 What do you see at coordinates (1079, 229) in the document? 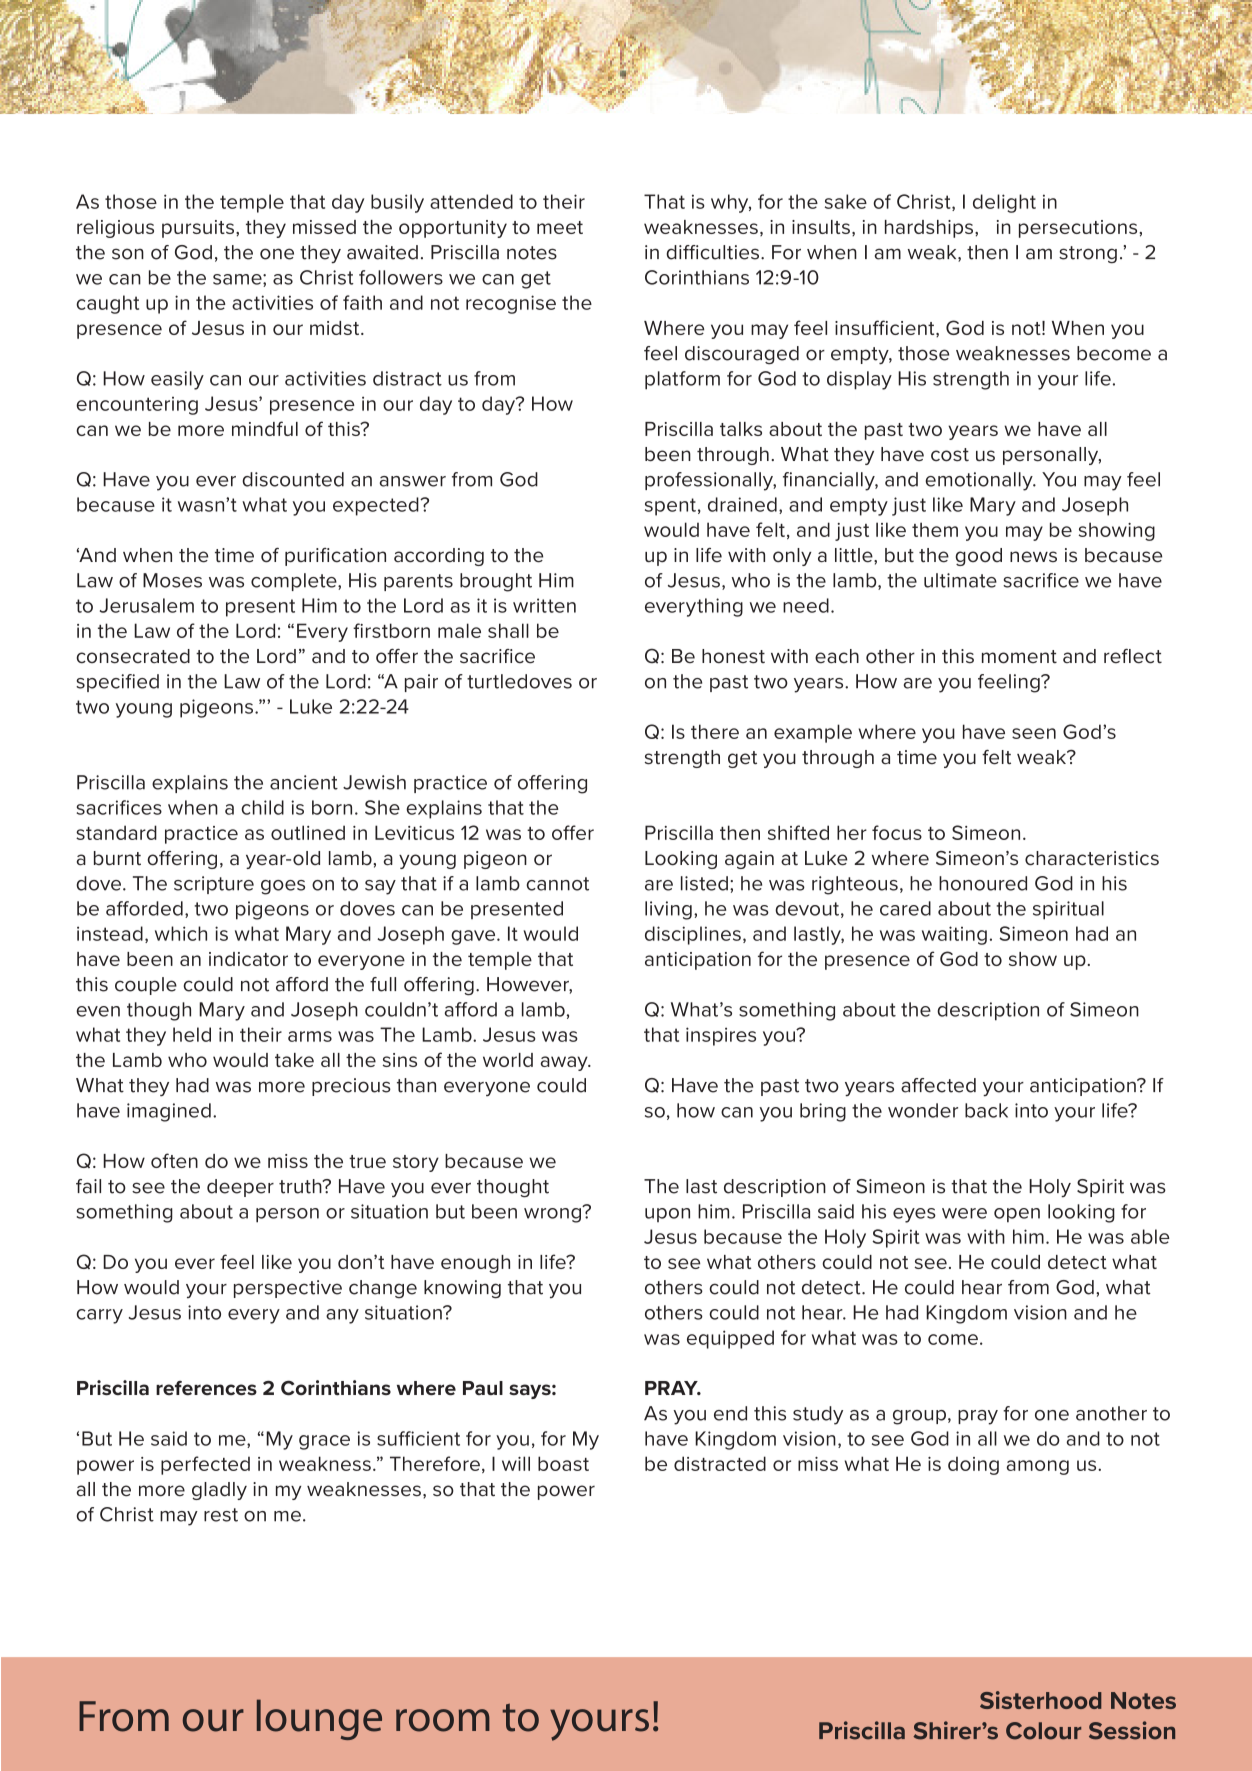
I see `persecutions` at bounding box center [1079, 229].
